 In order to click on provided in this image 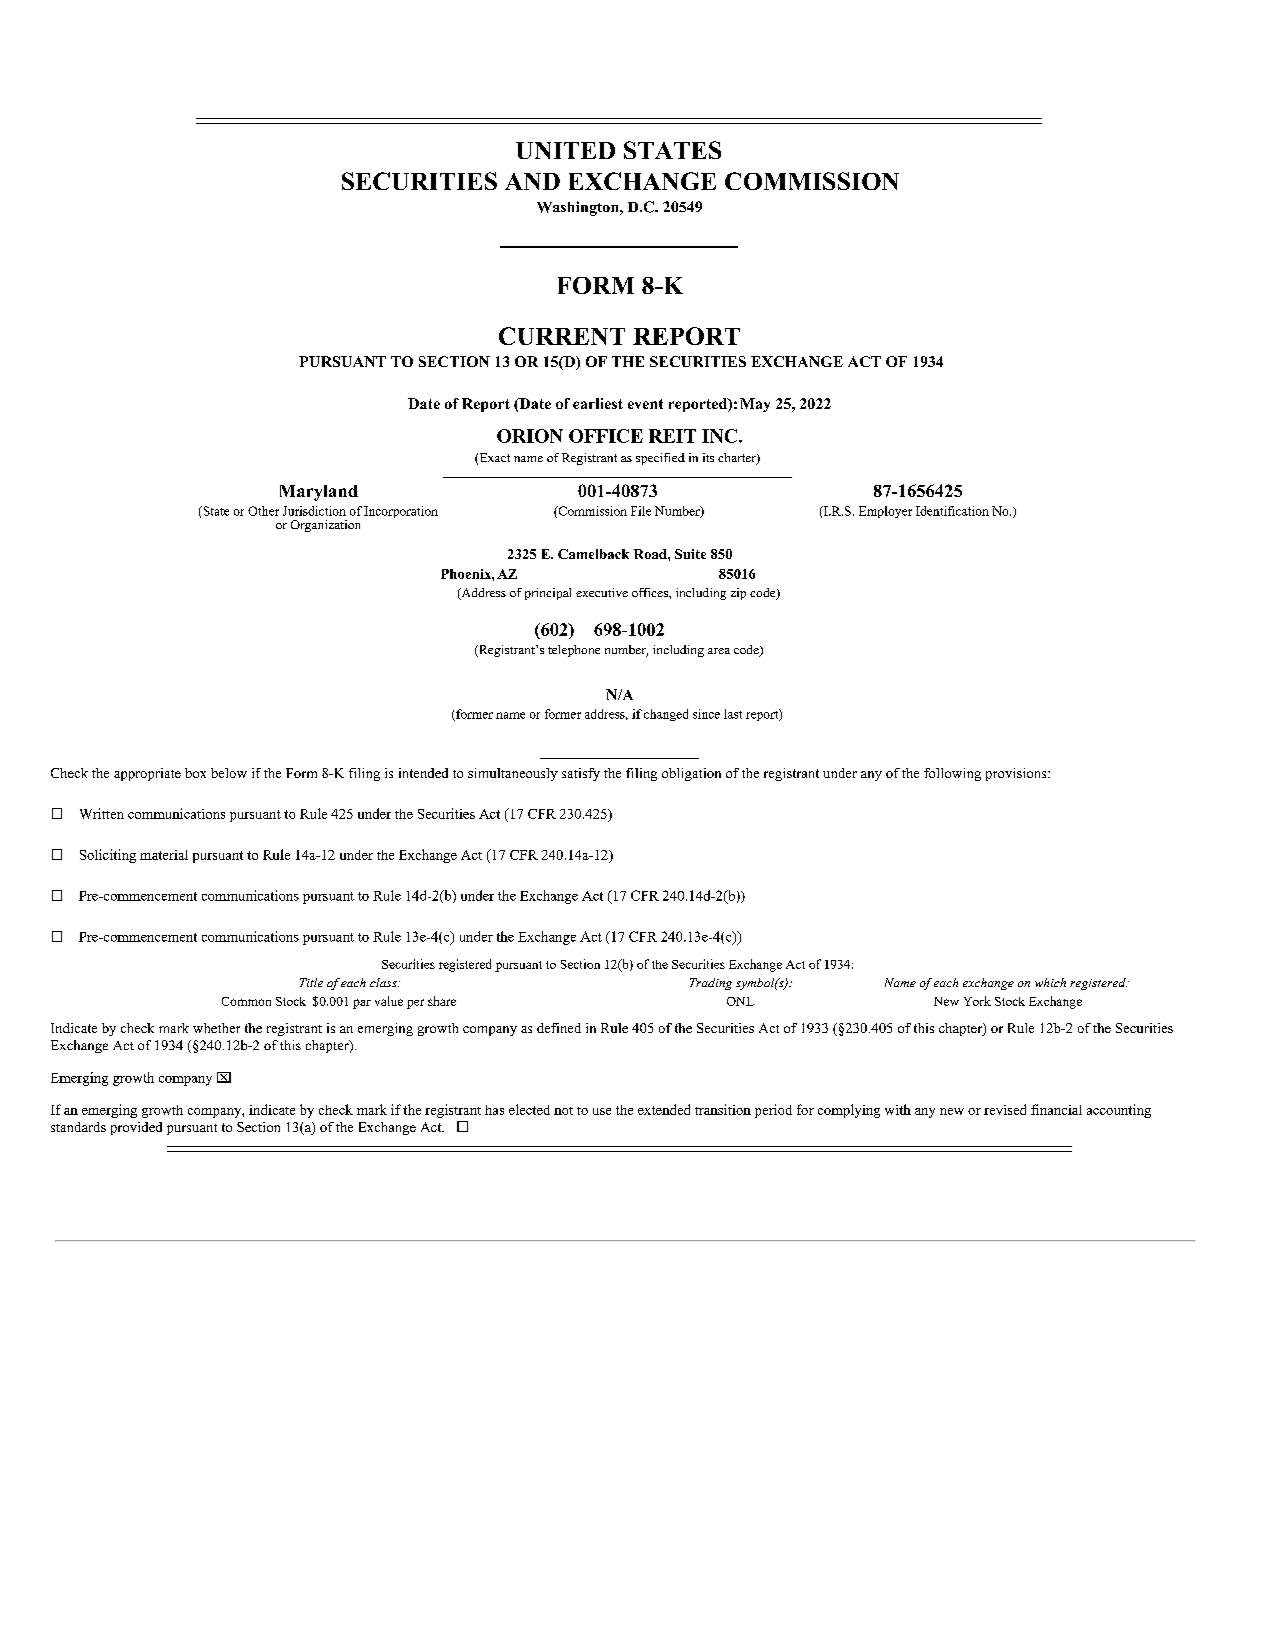, I will do `click(136, 1128)`.
